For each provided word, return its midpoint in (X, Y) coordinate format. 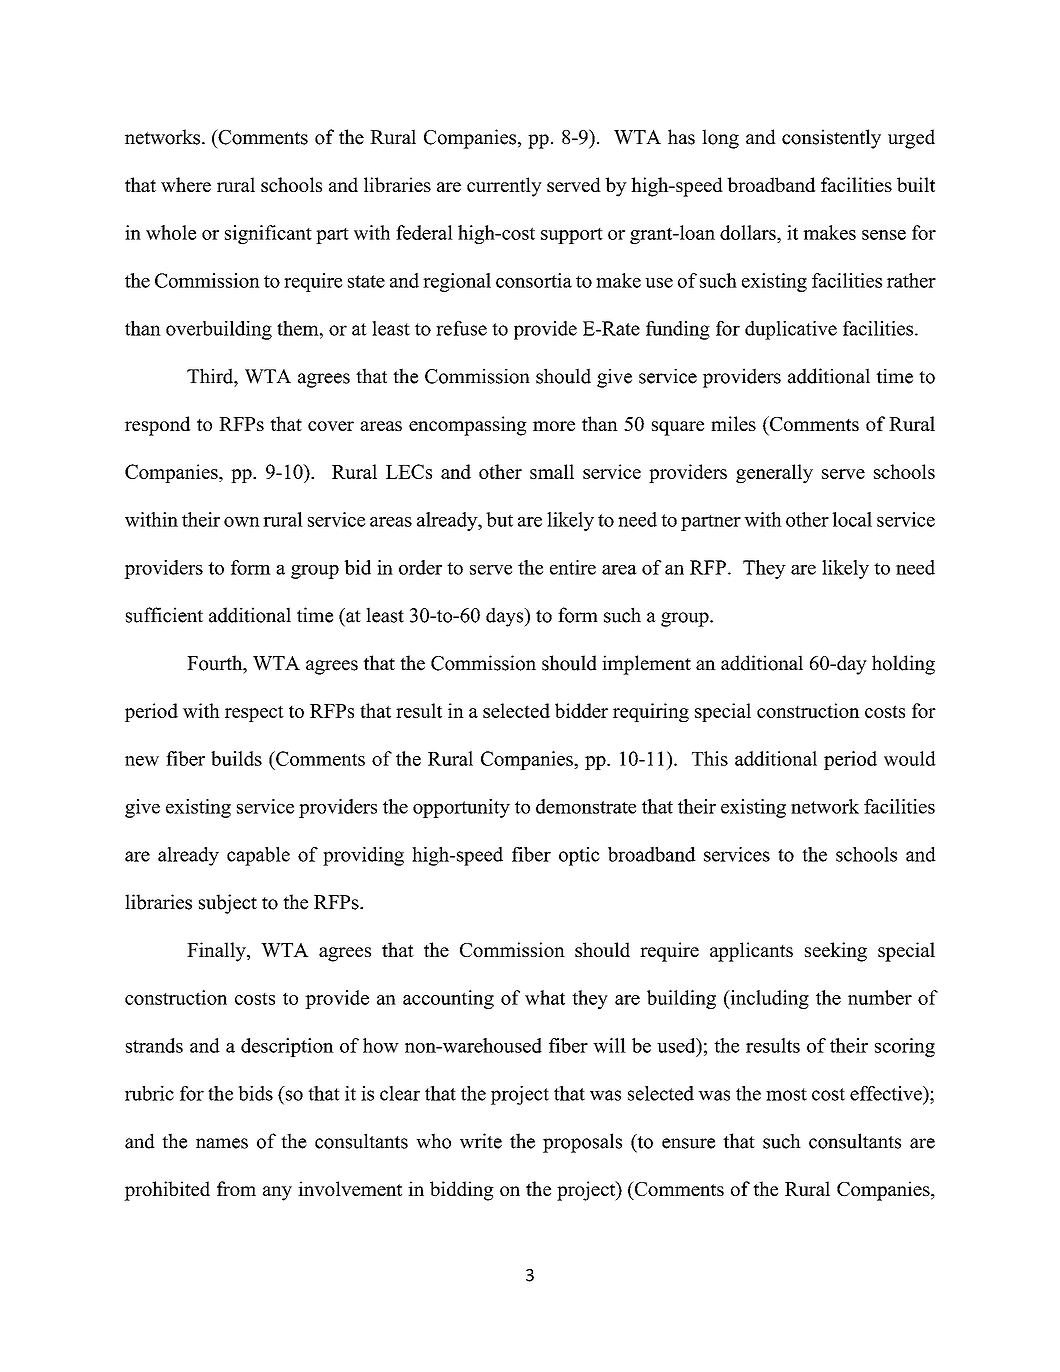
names (222, 1143)
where (186, 184)
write (481, 1141)
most (786, 1094)
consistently (831, 139)
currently (504, 187)
